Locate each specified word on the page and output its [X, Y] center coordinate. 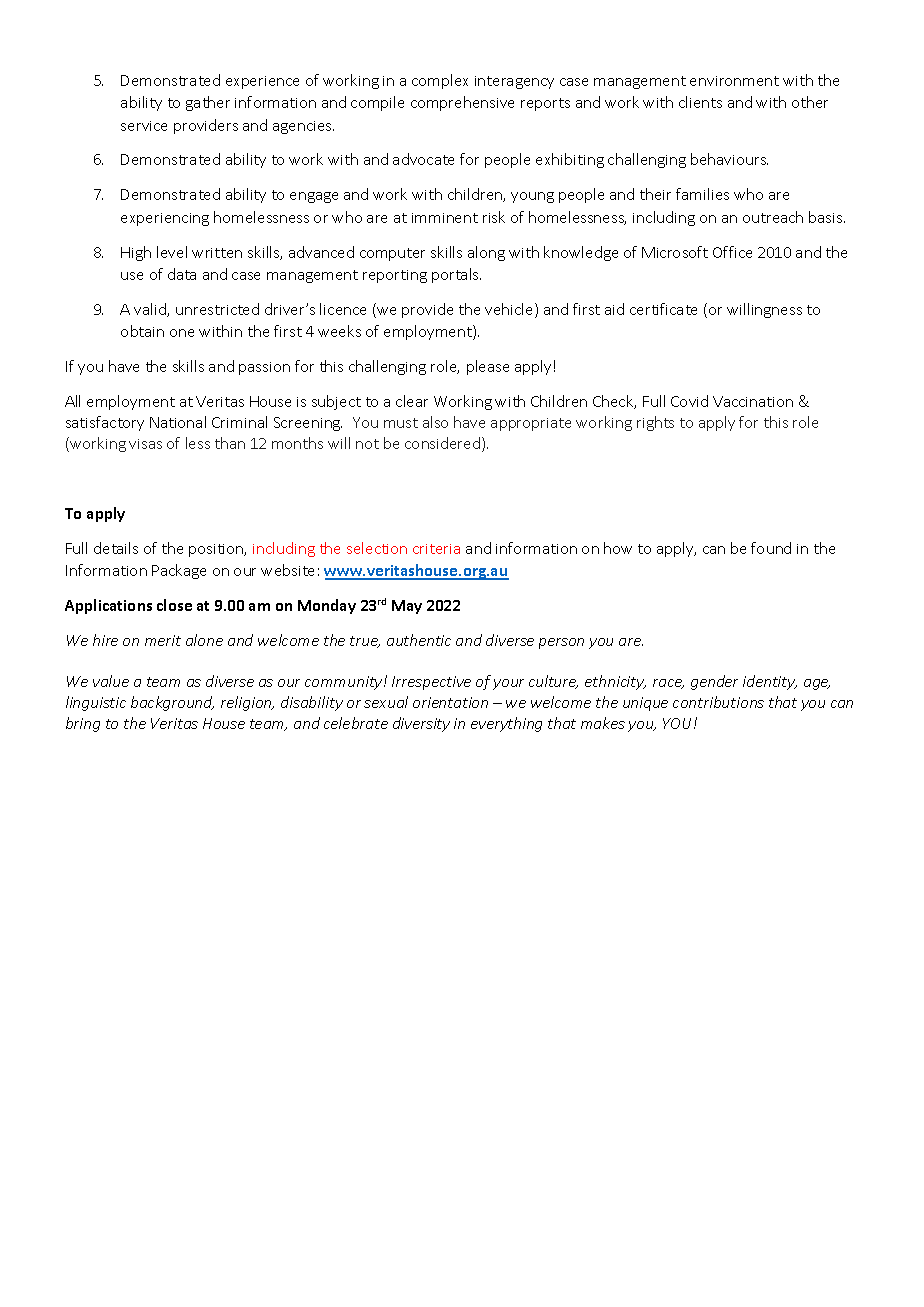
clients [700, 102]
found [771, 548]
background [172, 703]
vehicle [510, 310]
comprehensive [462, 103]
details [116, 548]
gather [208, 103]
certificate [663, 309]
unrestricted [217, 309]
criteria [436, 549]
